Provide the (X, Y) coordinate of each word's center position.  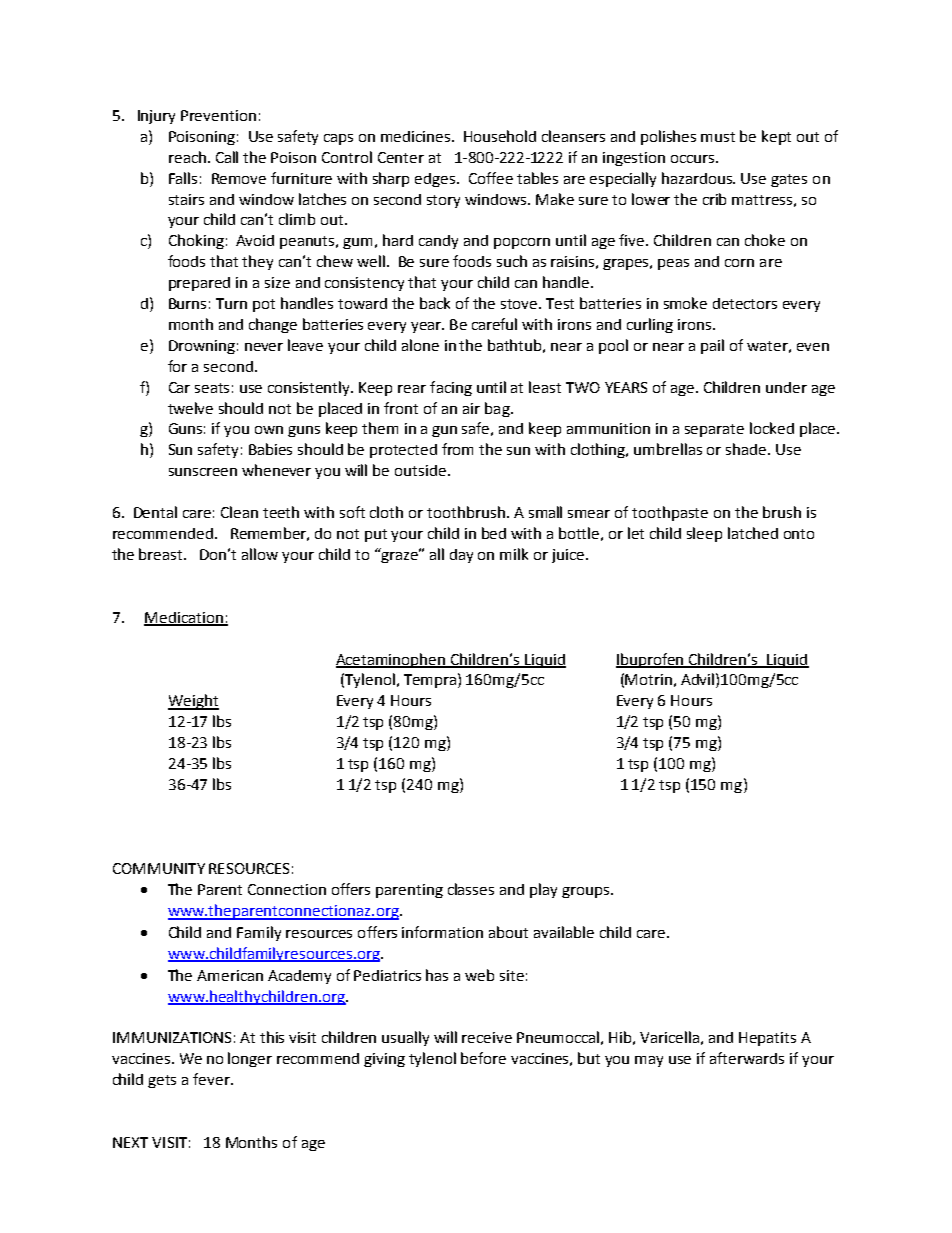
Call (227, 157)
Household (500, 136)
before (483, 1058)
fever (212, 1079)
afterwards (747, 1058)
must (718, 137)
